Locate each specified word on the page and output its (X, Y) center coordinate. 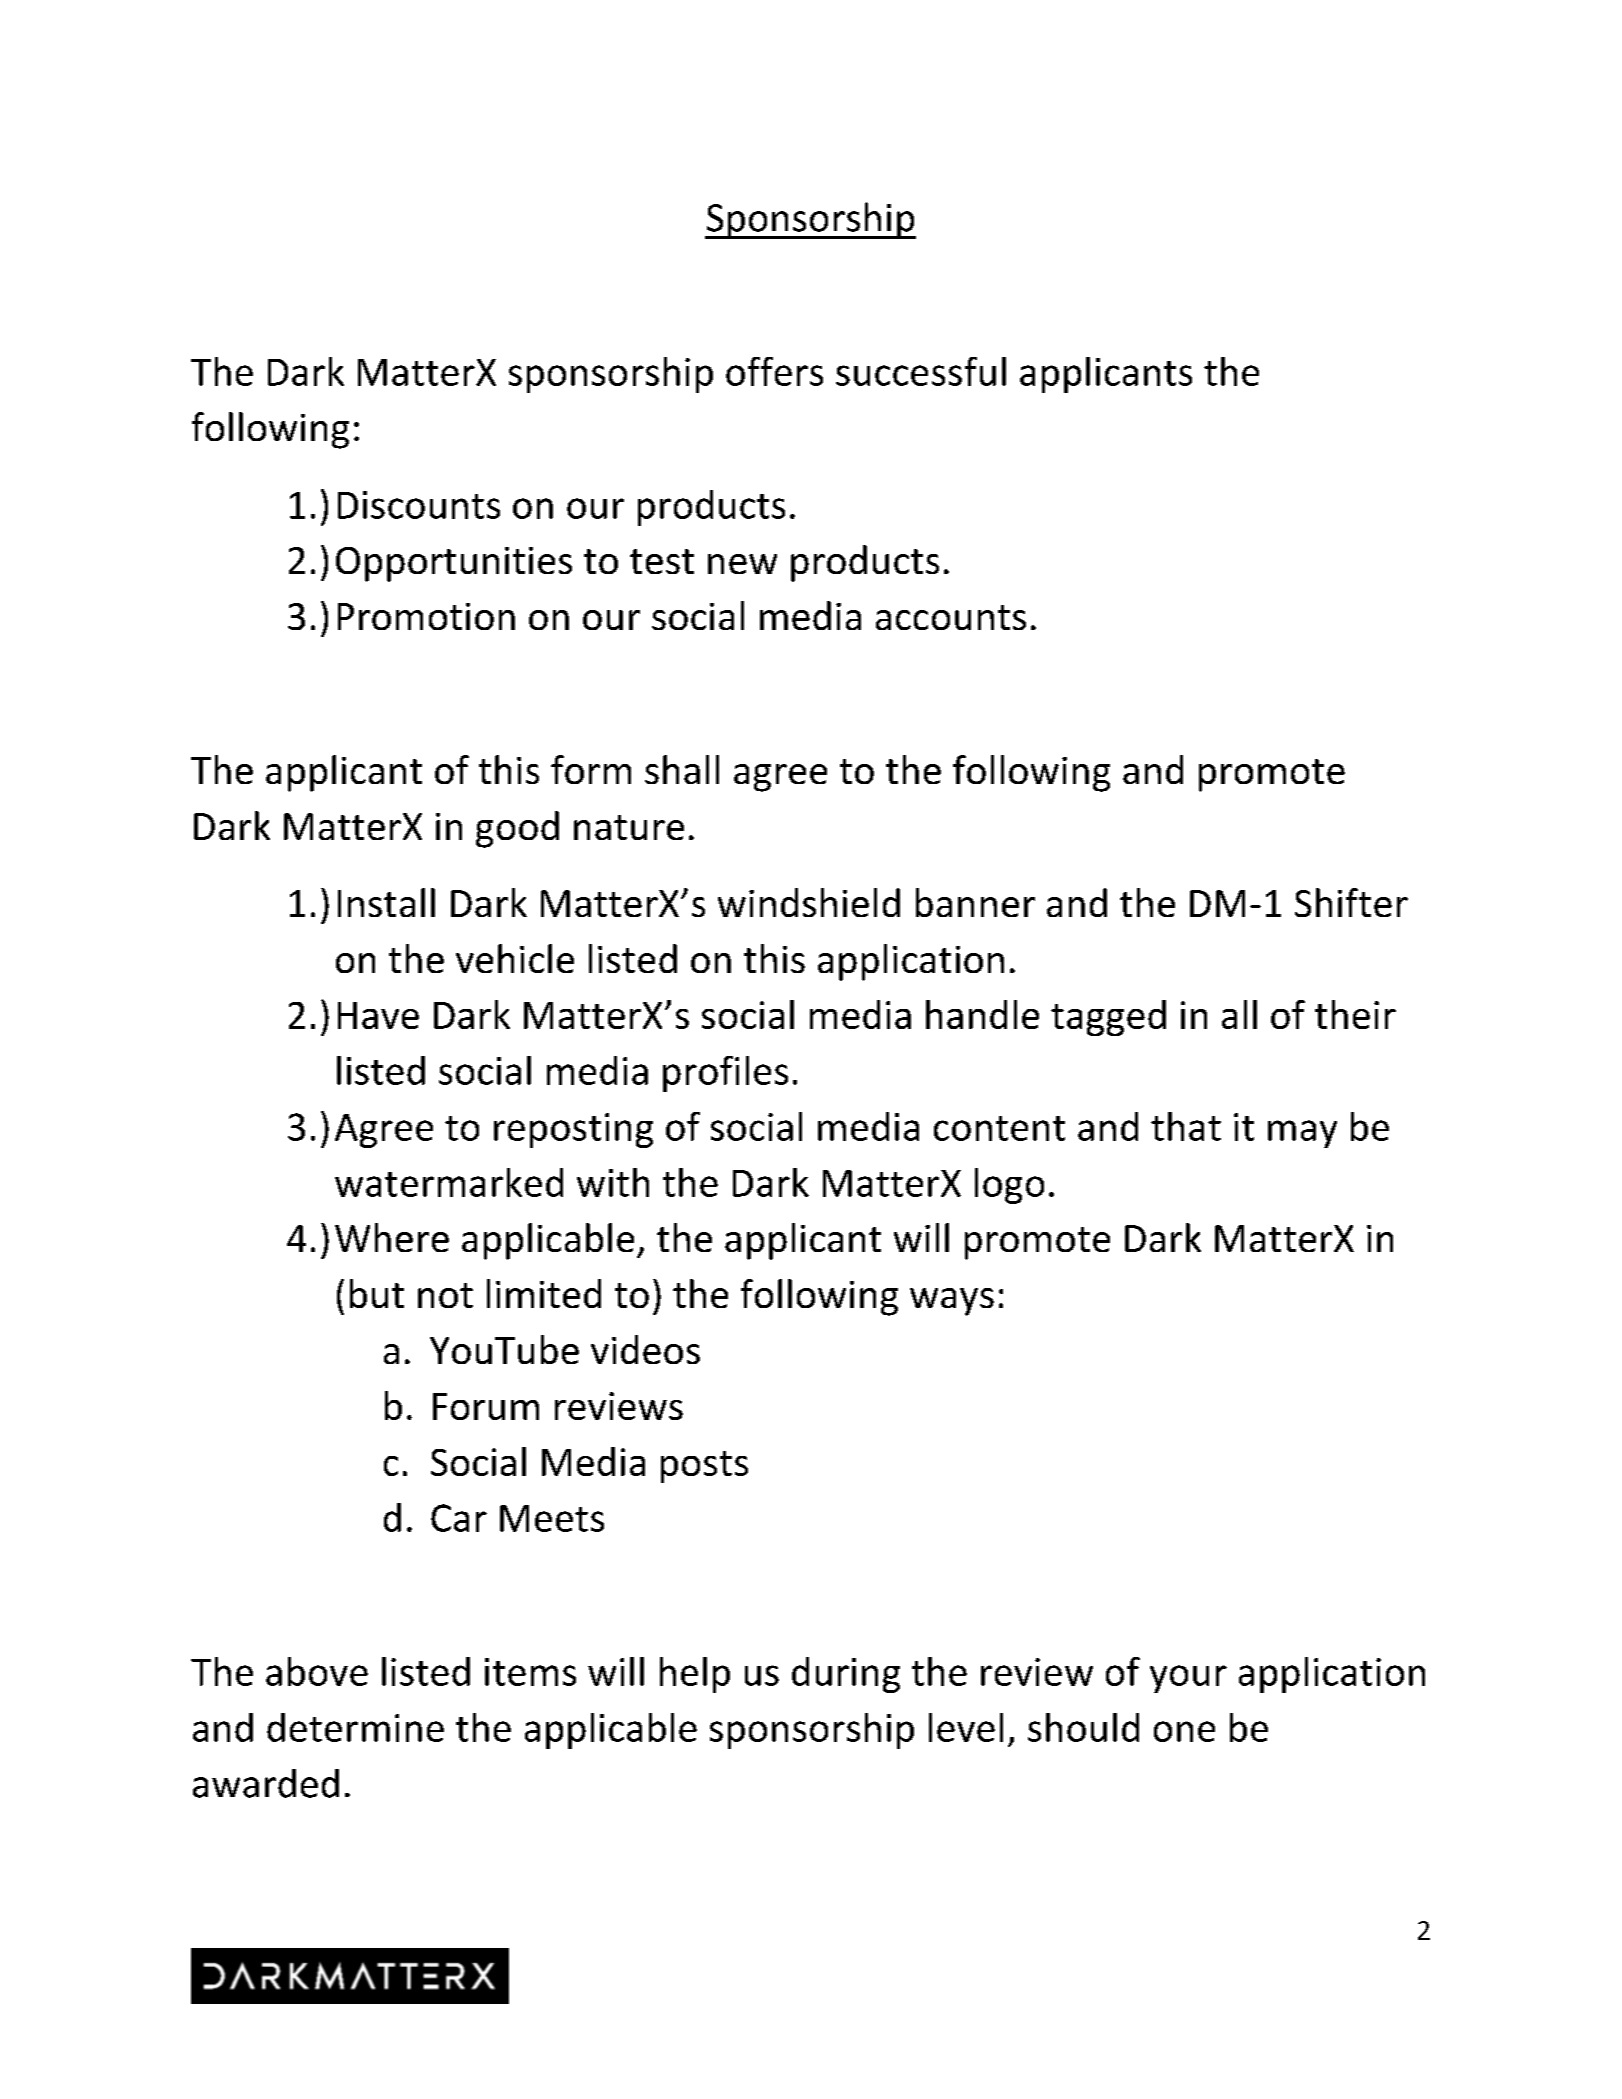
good (517, 829)
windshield (809, 902)
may (1302, 1134)
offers (774, 371)
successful (921, 371)
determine (355, 1727)
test (662, 561)
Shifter (1351, 902)
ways (952, 1302)
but (377, 1293)
